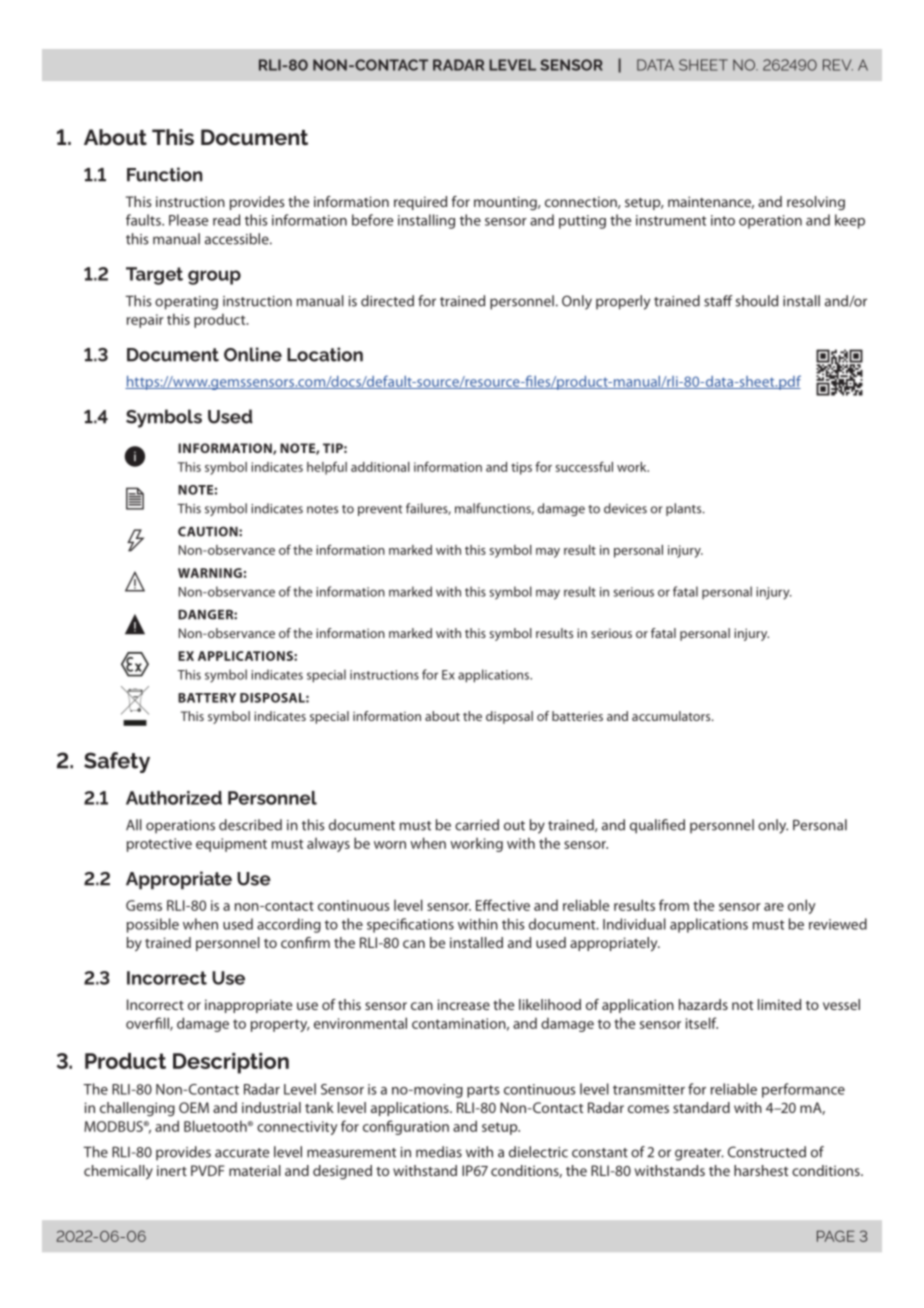 The width and height of the screenshot is (924, 1308). I want to click on prevent, so click(380, 510).
